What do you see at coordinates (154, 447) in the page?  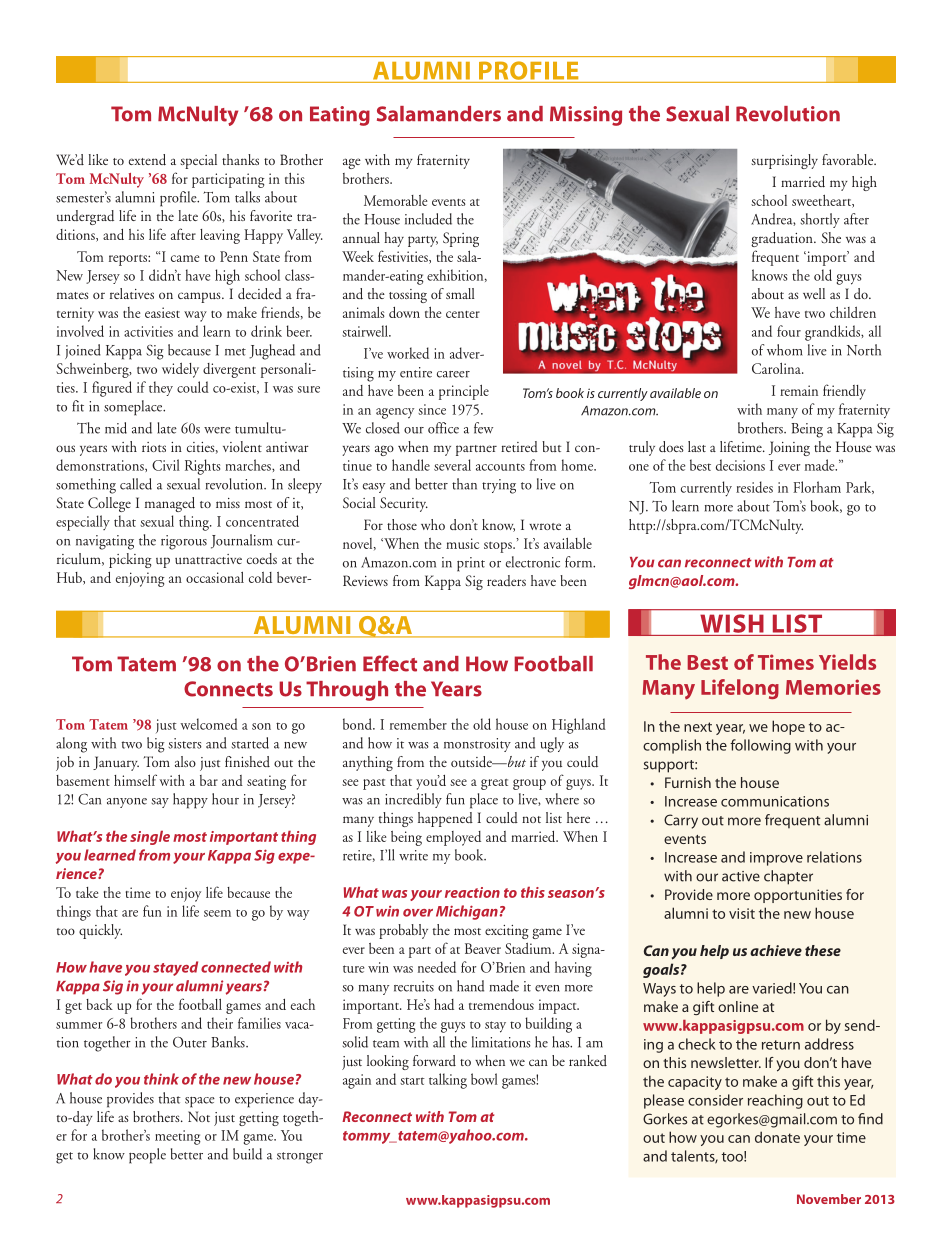 I see `riots` at bounding box center [154, 447].
